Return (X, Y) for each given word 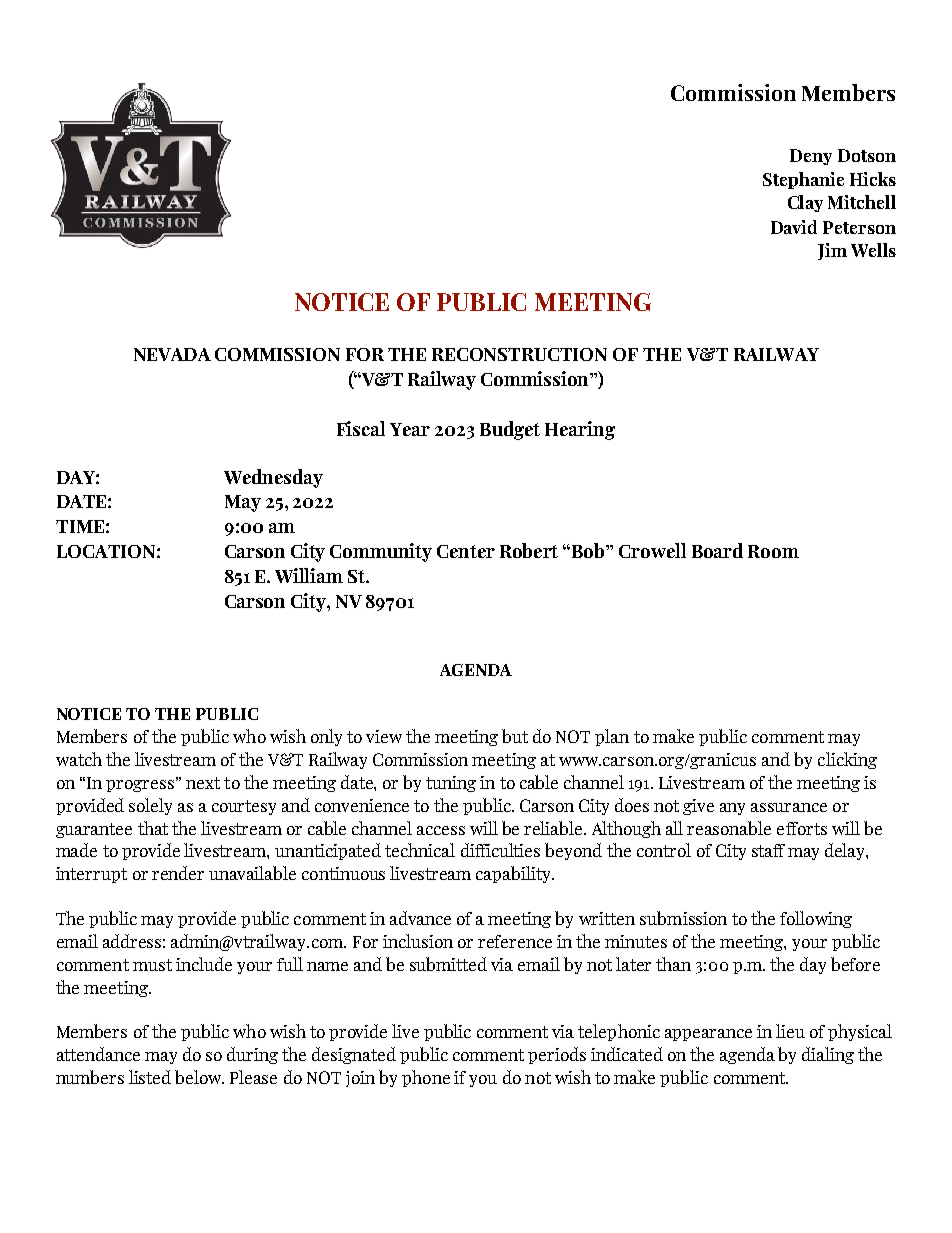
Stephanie (803, 180)
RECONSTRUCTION (519, 354)
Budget (510, 430)
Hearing (580, 430)
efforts (802, 828)
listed (150, 1077)
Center (466, 551)
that (153, 828)
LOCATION (106, 551)
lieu (790, 1031)
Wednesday (273, 478)
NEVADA (172, 354)
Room (773, 551)
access (441, 830)
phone (426, 1078)
